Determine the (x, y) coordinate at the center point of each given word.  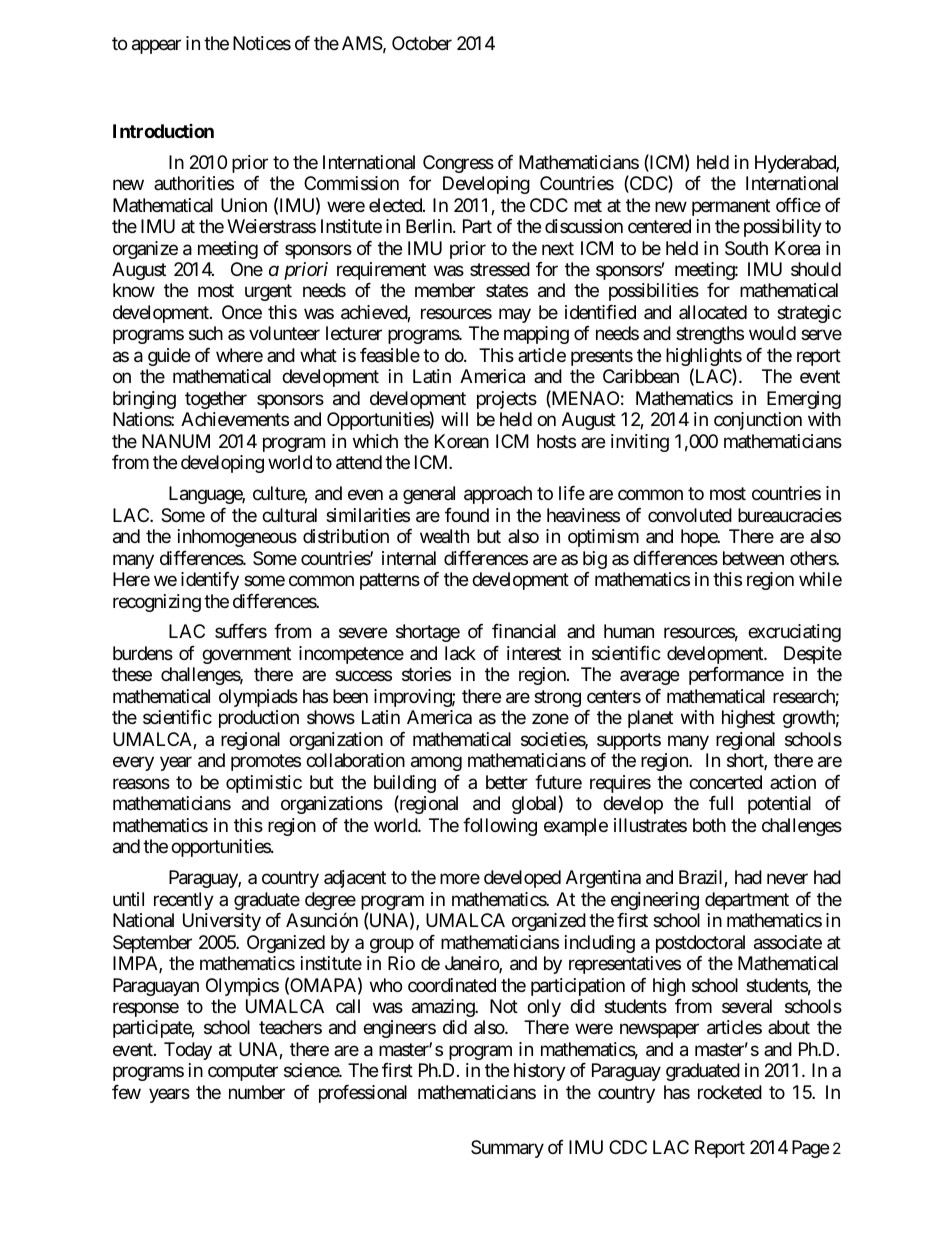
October (422, 43)
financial (524, 631)
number (257, 1092)
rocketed (730, 1092)
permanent (731, 207)
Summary (507, 1149)
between (753, 558)
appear (156, 46)
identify (210, 581)
